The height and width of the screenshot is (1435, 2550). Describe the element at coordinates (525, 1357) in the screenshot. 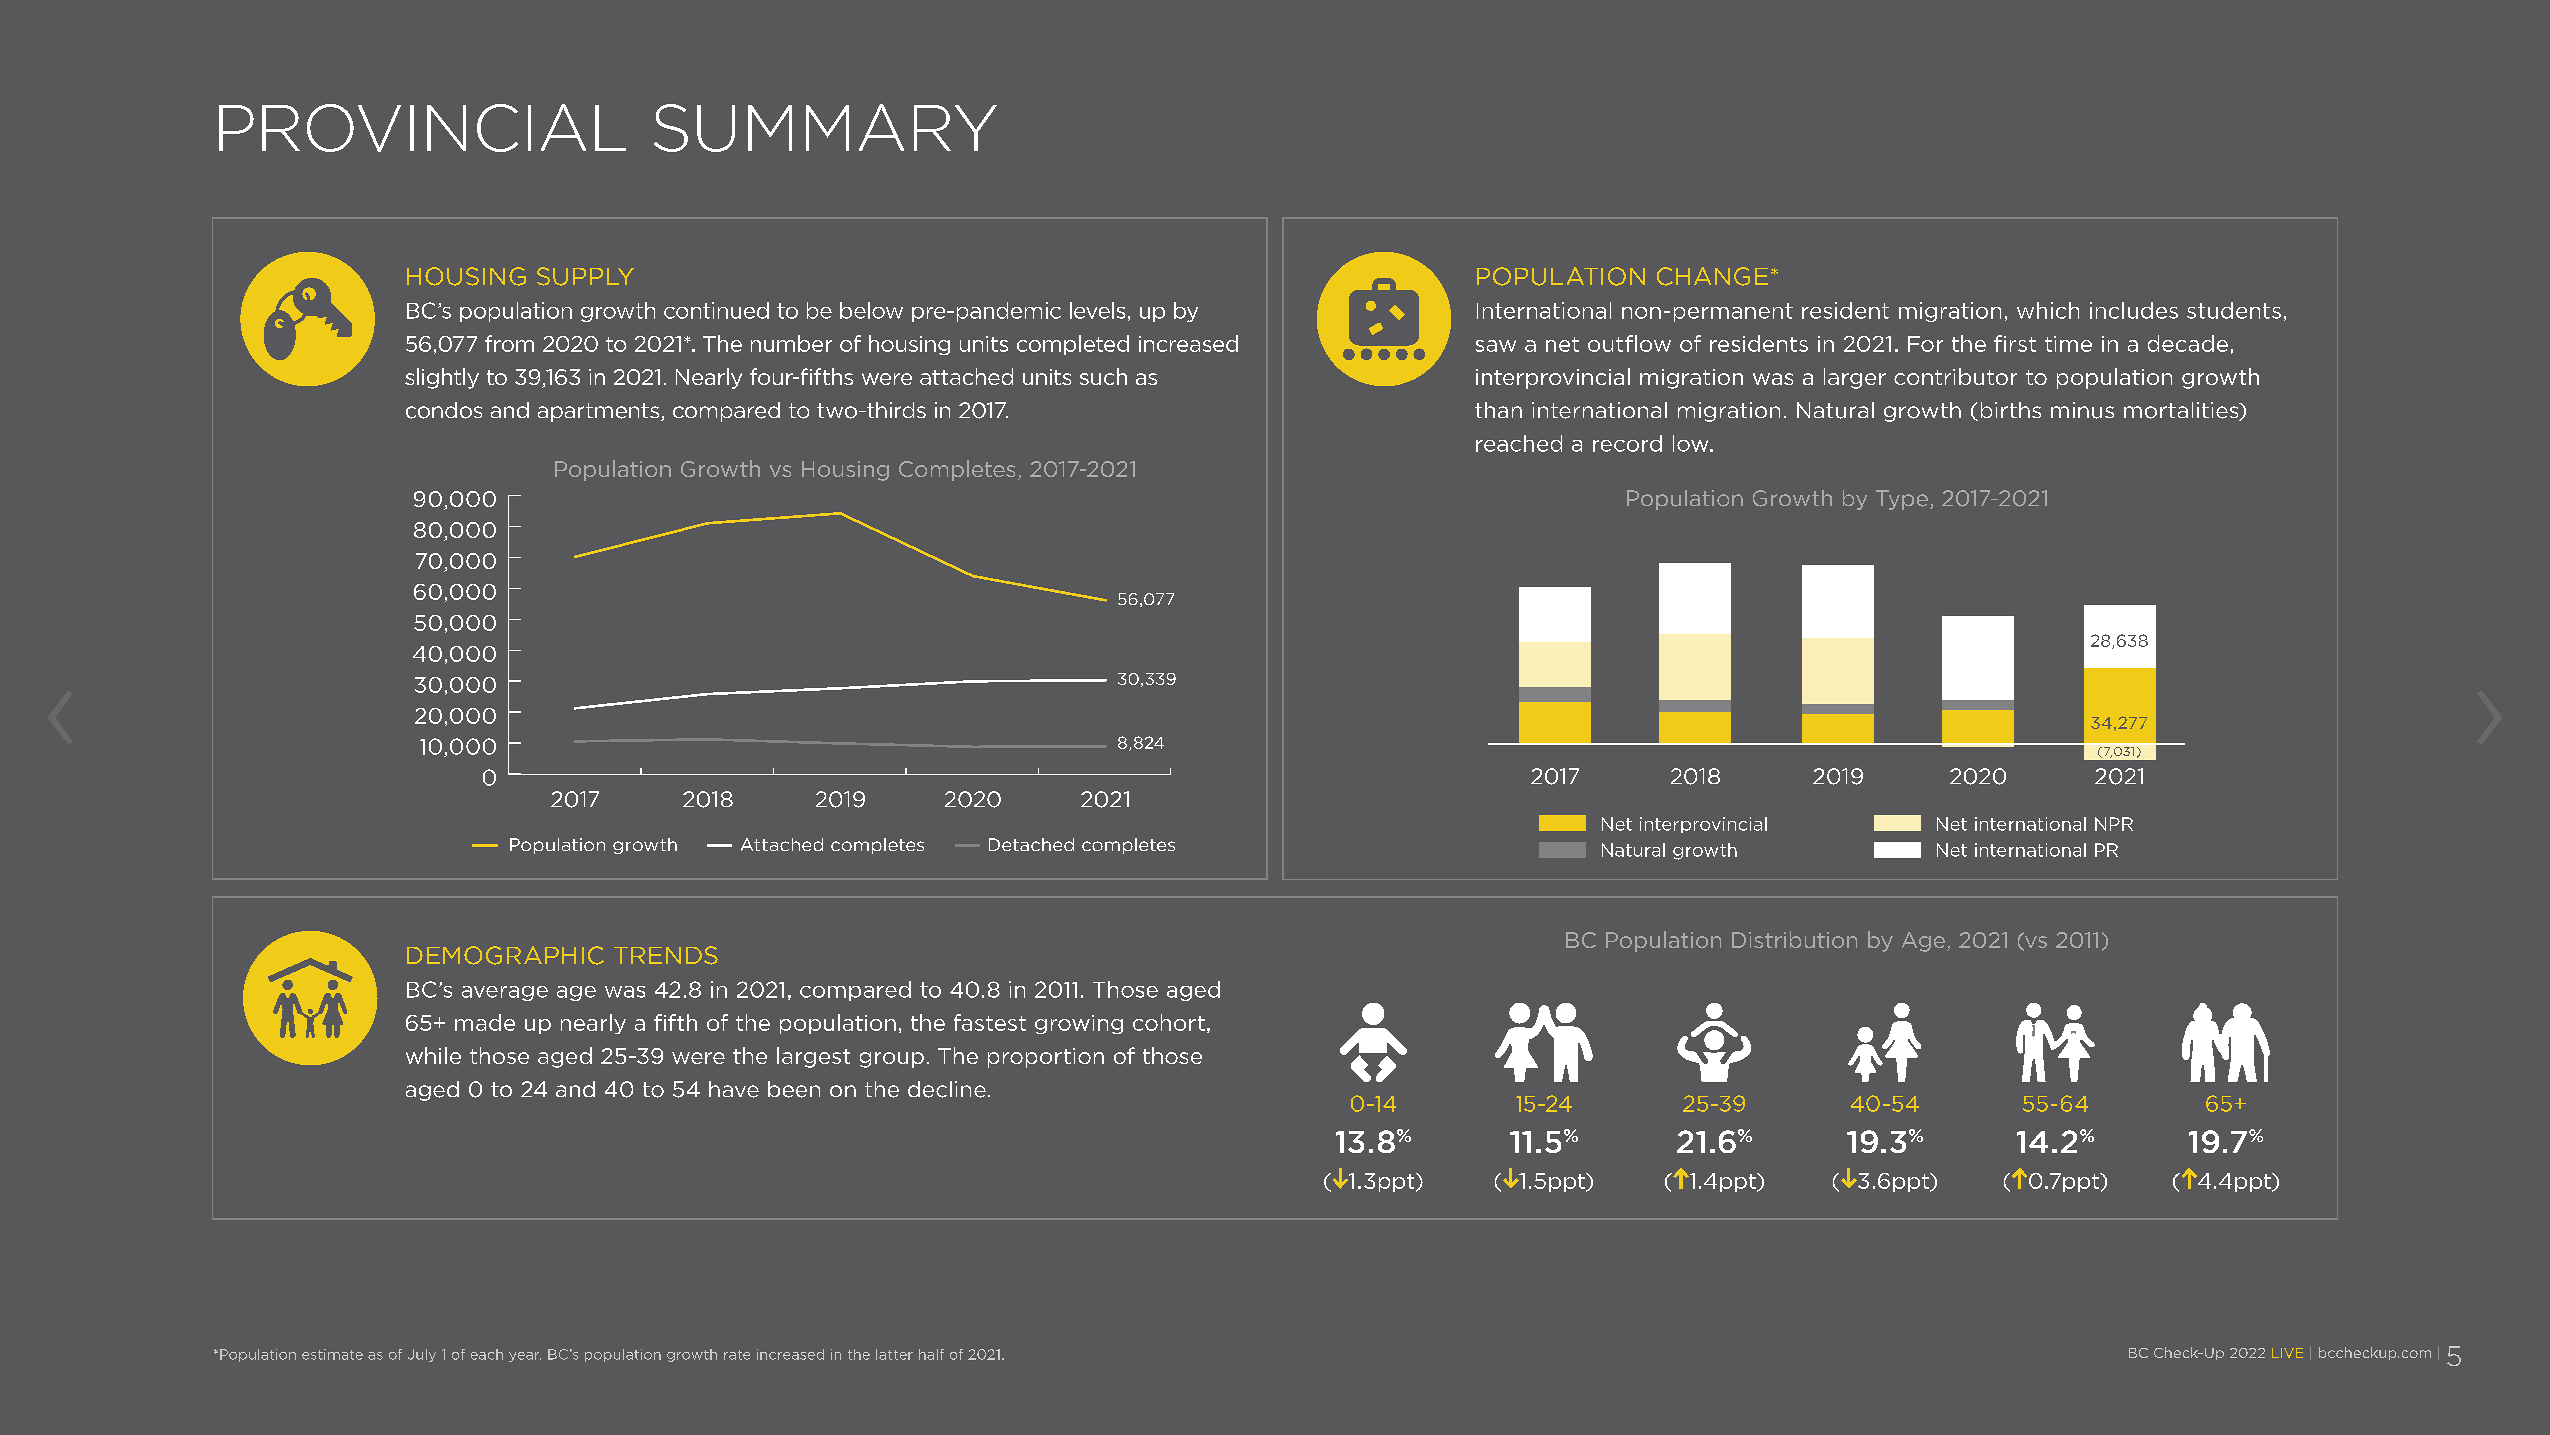

I see `year` at that location.
